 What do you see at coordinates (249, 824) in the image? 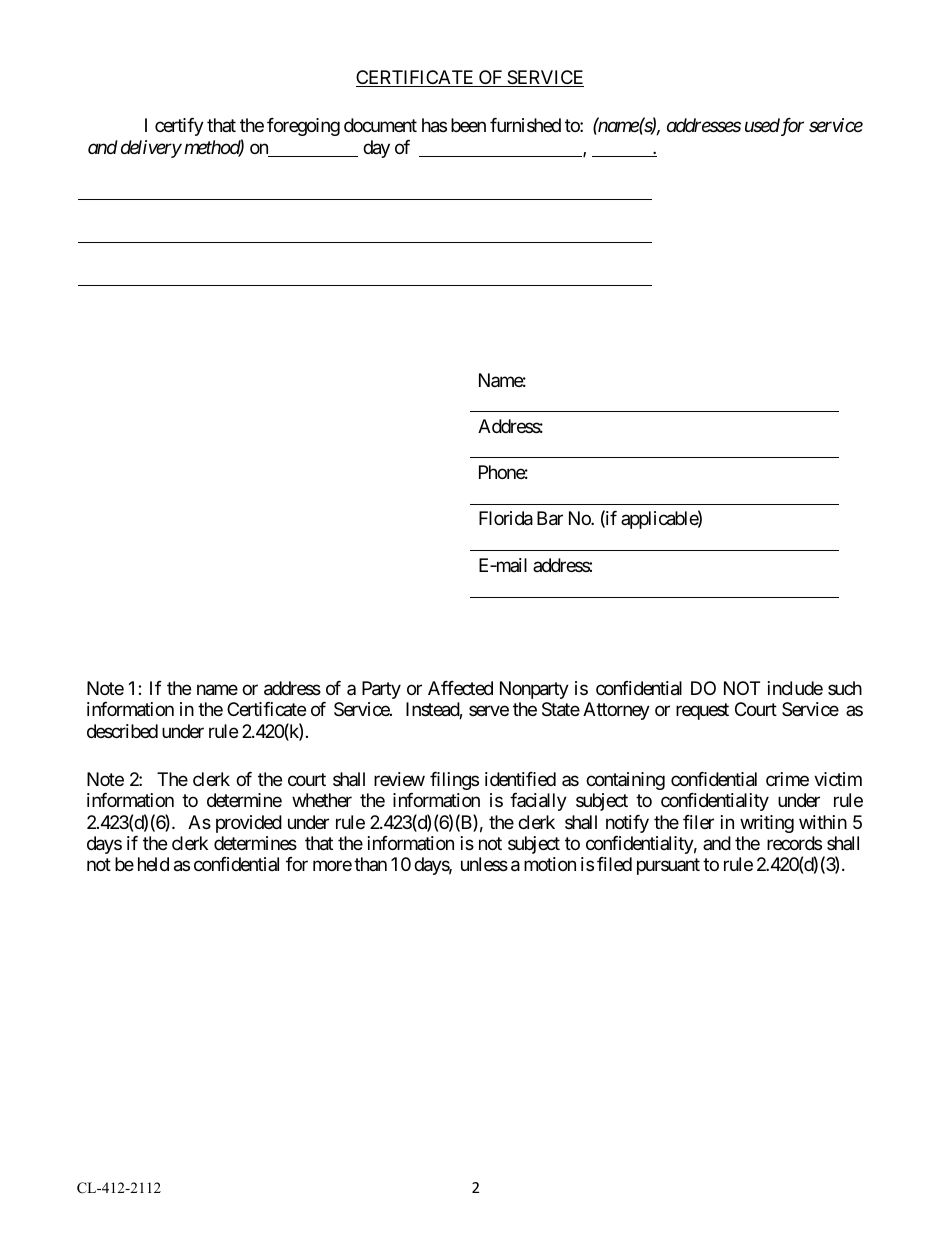
I see `provided` at bounding box center [249, 824].
